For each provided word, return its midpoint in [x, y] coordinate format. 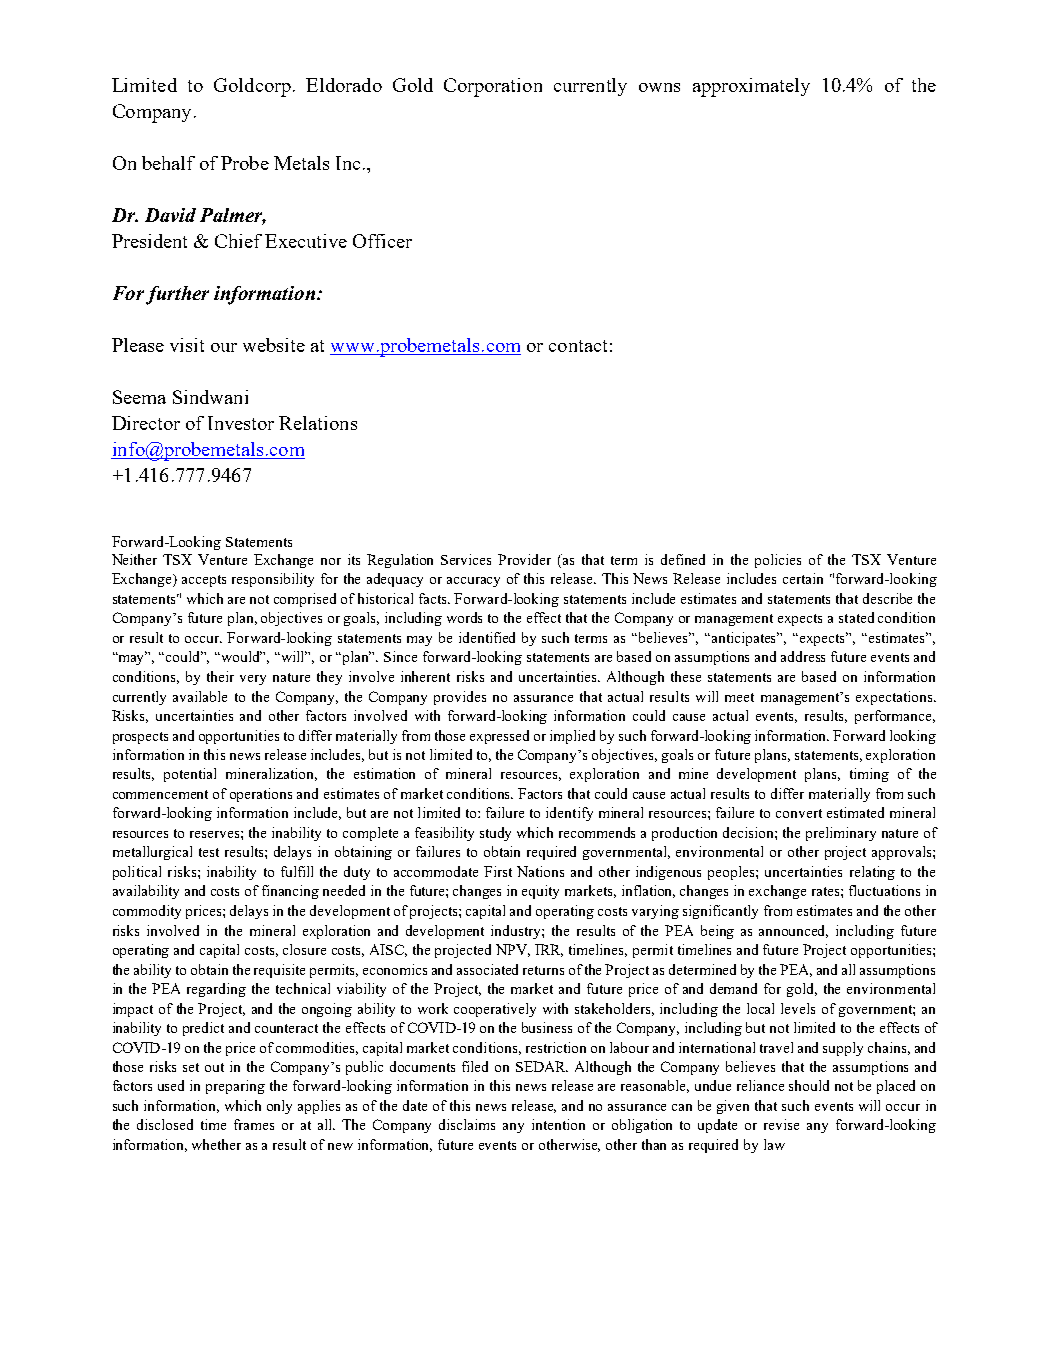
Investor [241, 423]
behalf [168, 163]
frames [254, 1124]
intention [558, 1124]
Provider [524, 559]
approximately [751, 87]
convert [799, 813]
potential [190, 775]
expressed [499, 737]
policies [778, 561]
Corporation [493, 87]
